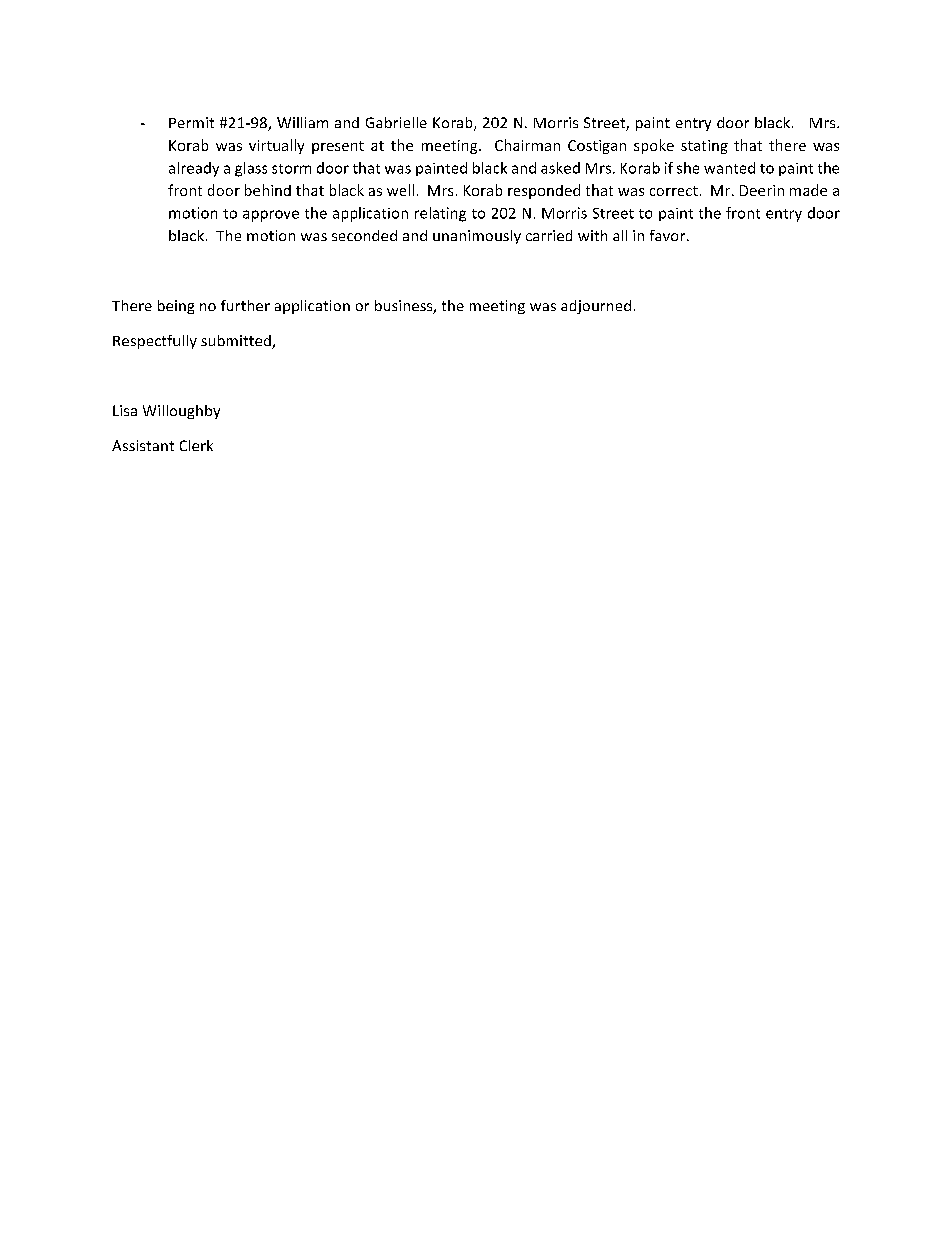 This screenshot has height=1233, width=952. What do you see at coordinates (396, 122) in the screenshot?
I see `Gabrielle` at bounding box center [396, 122].
